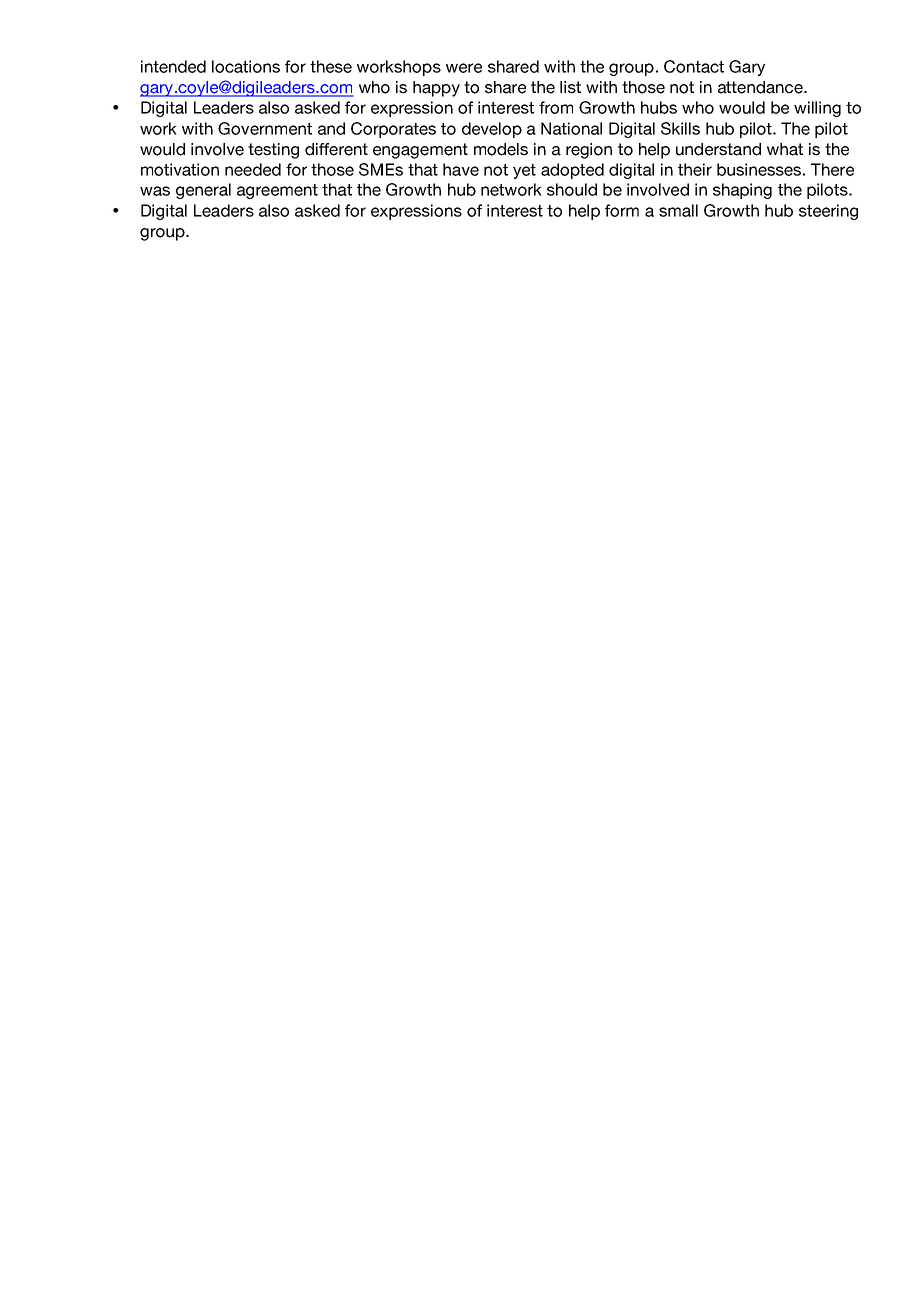 The image size is (924, 1308). What do you see at coordinates (461, 169) in the image?
I see `have` at bounding box center [461, 169].
